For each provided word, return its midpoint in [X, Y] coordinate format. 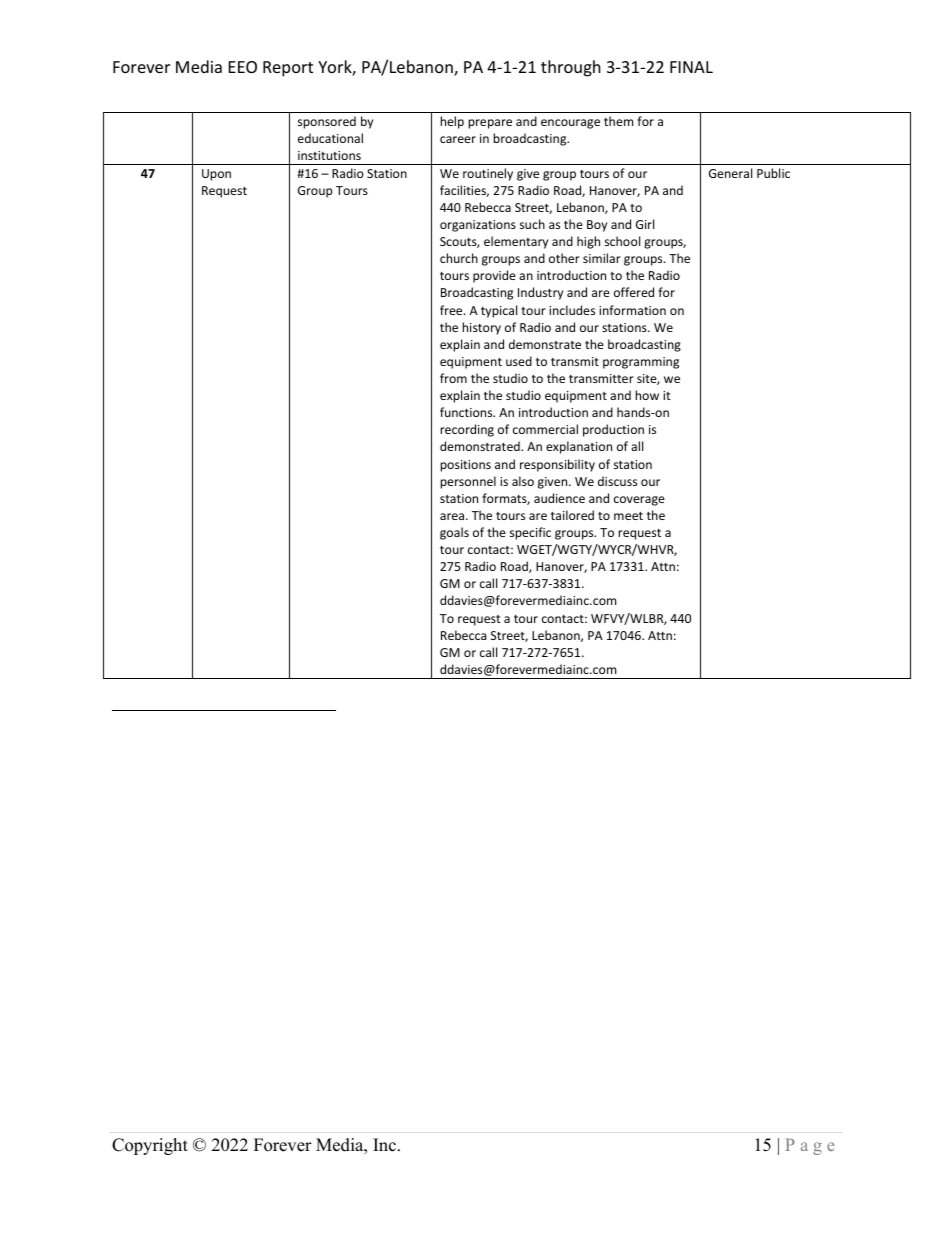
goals [454, 533]
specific [530, 533]
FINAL [691, 67]
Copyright [150, 1146]
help [452, 122]
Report [288, 69]
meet [628, 516]
